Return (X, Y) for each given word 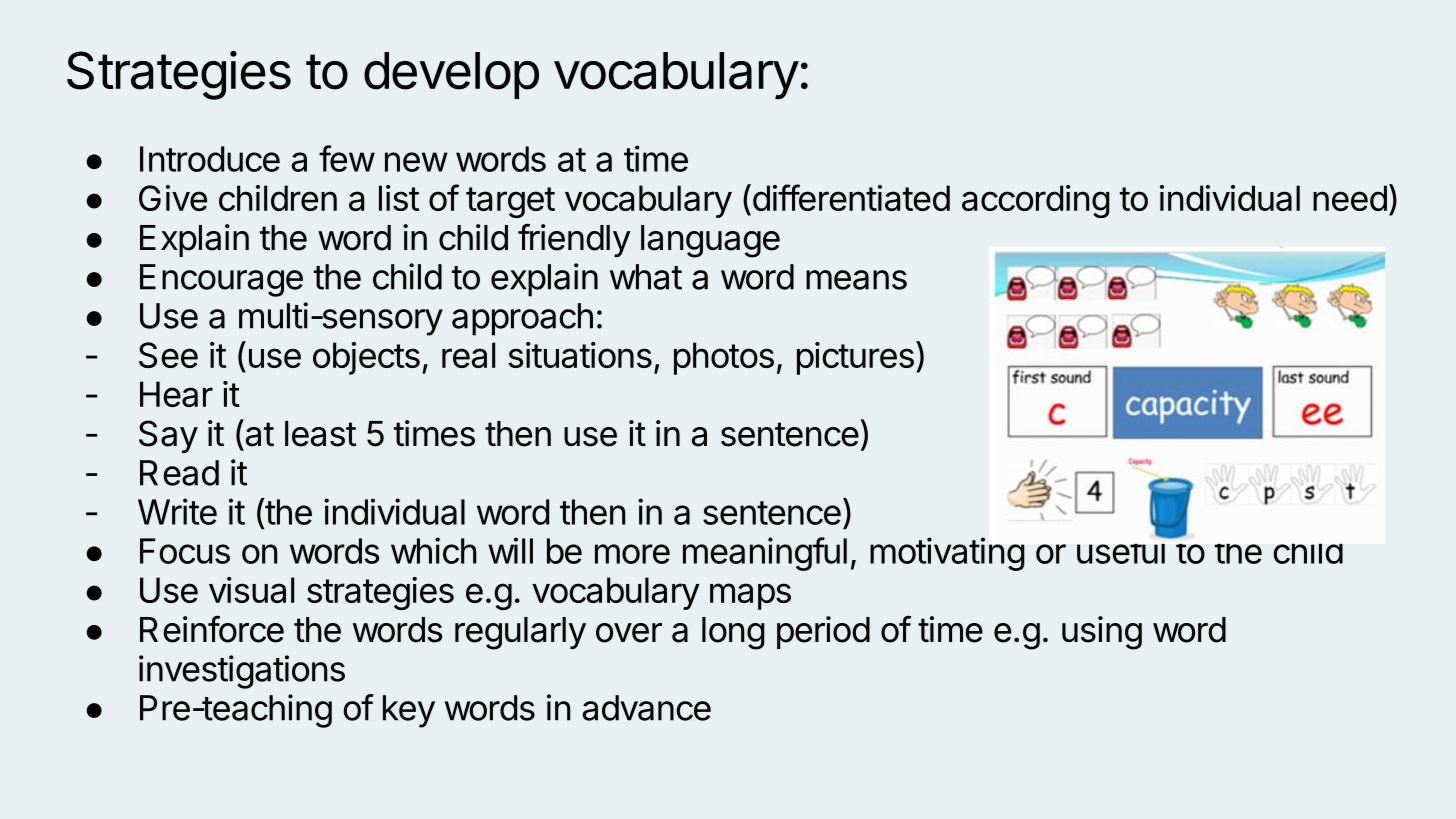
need (1350, 198)
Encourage (221, 280)
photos (724, 358)
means (856, 280)
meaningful (765, 554)
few (347, 158)
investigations (242, 672)
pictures (855, 358)
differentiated (850, 197)
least (321, 434)
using (1102, 633)
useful (1122, 550)
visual (251, 590)
